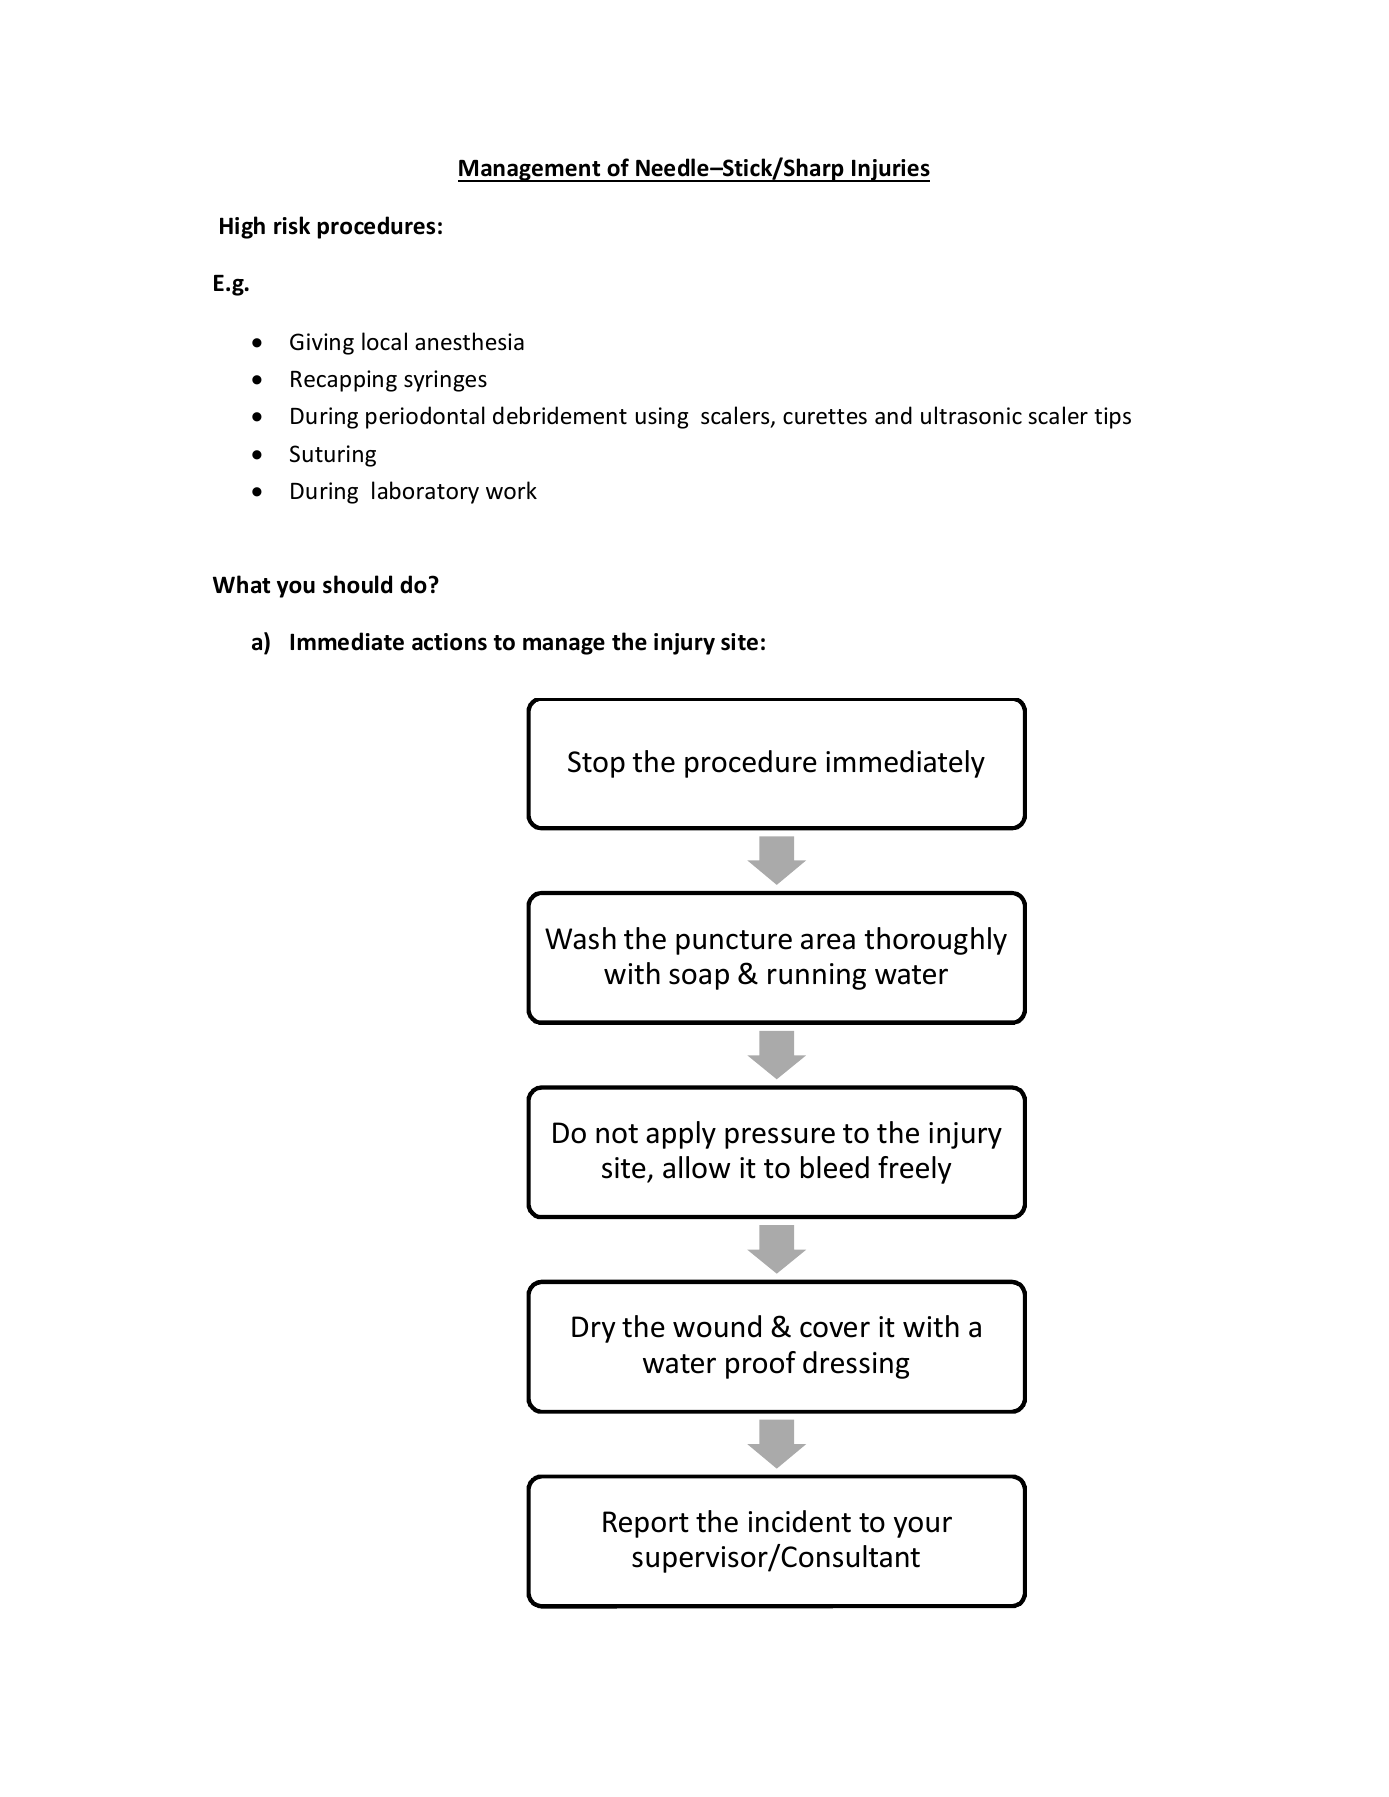 The width and height of the screenshot is (1389, 1797). I want to click on Report, so click(646, 1524).
